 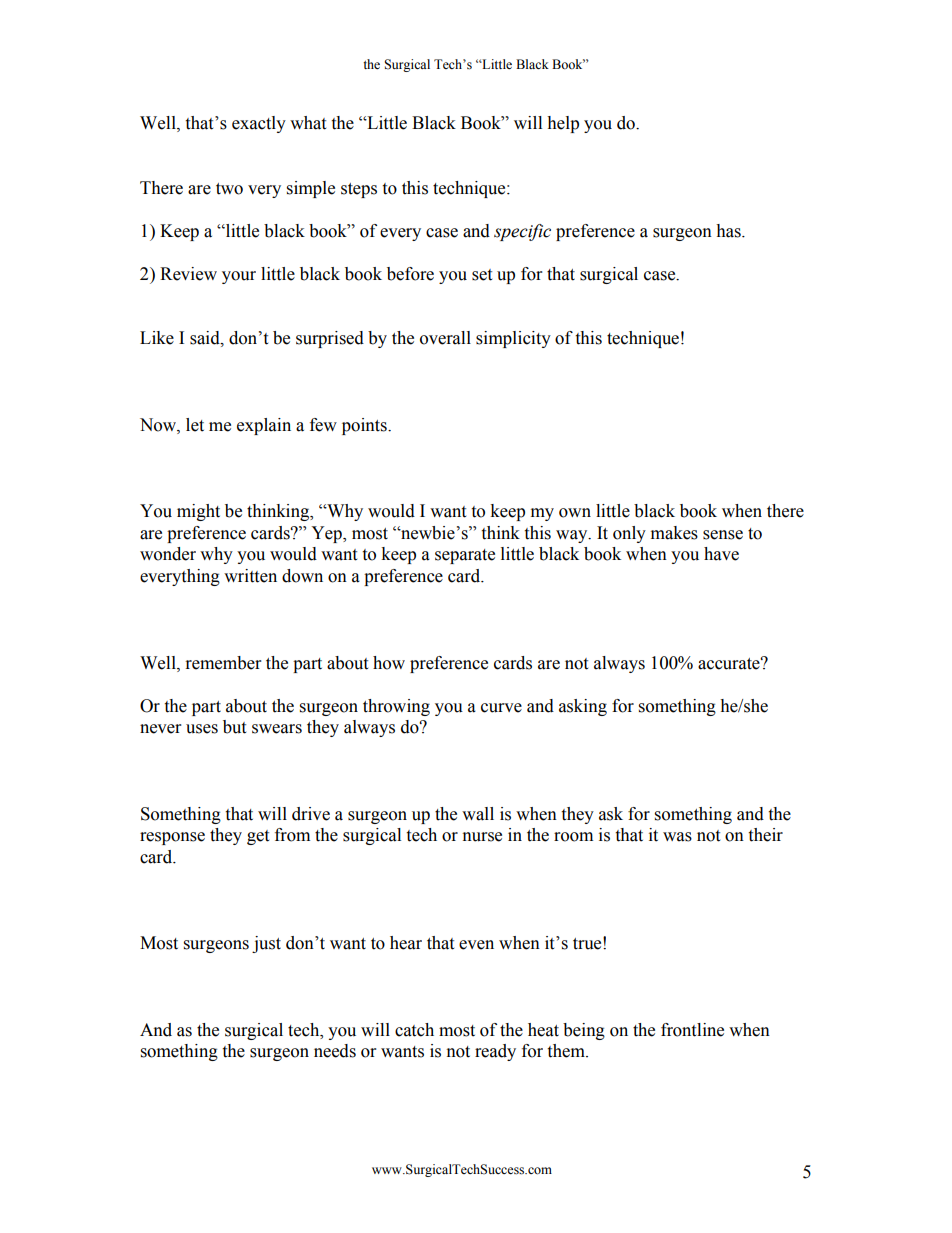 What do you see at coordinates (583, 707) in the document?
I see `asking` at bounding box center [583, 707].
